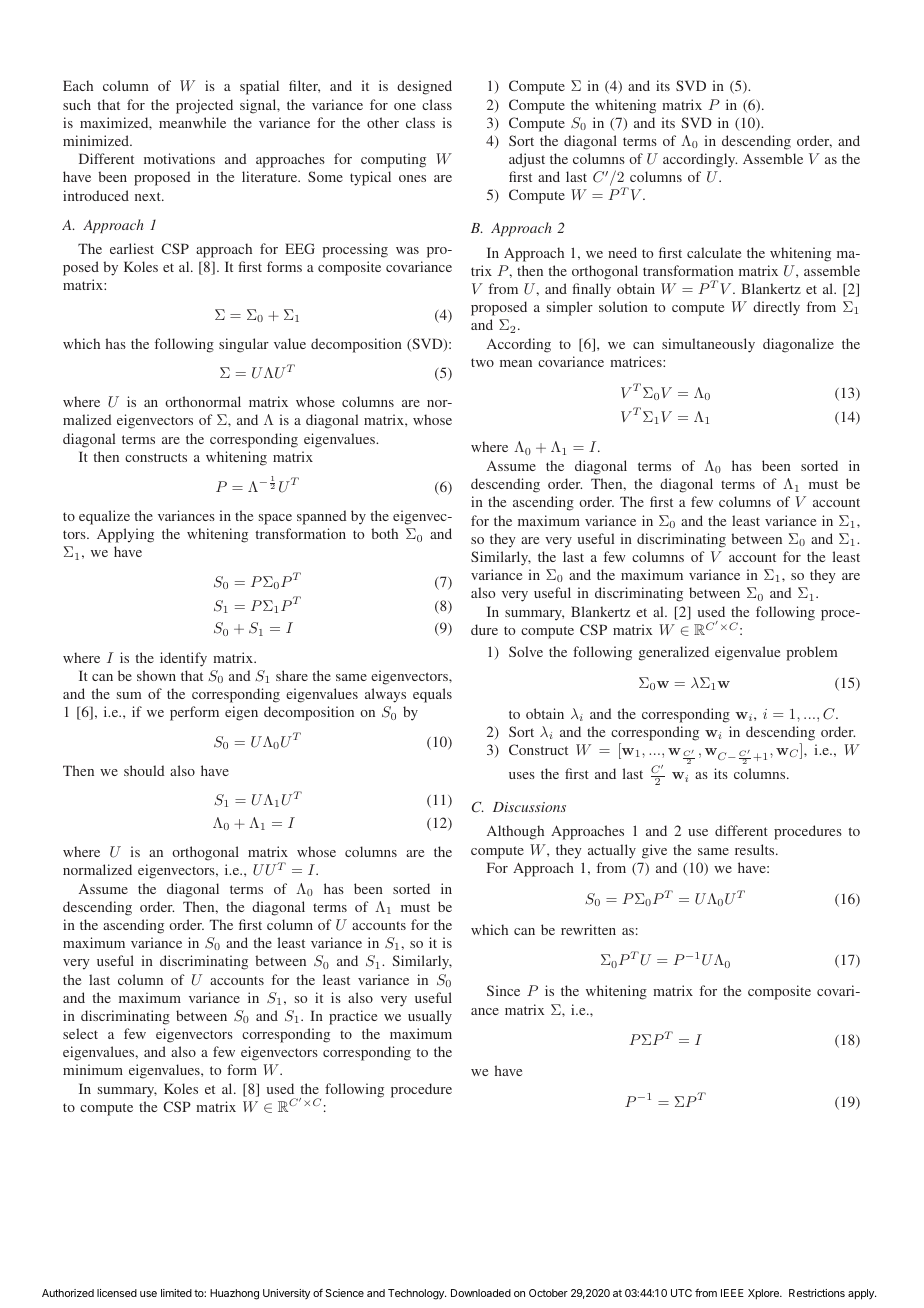 This screenshot has width=924, height=1308. What do you see at coordinates (104, 517) in the screenshot?
I see `equalize` at bounding box center [104, 517].
